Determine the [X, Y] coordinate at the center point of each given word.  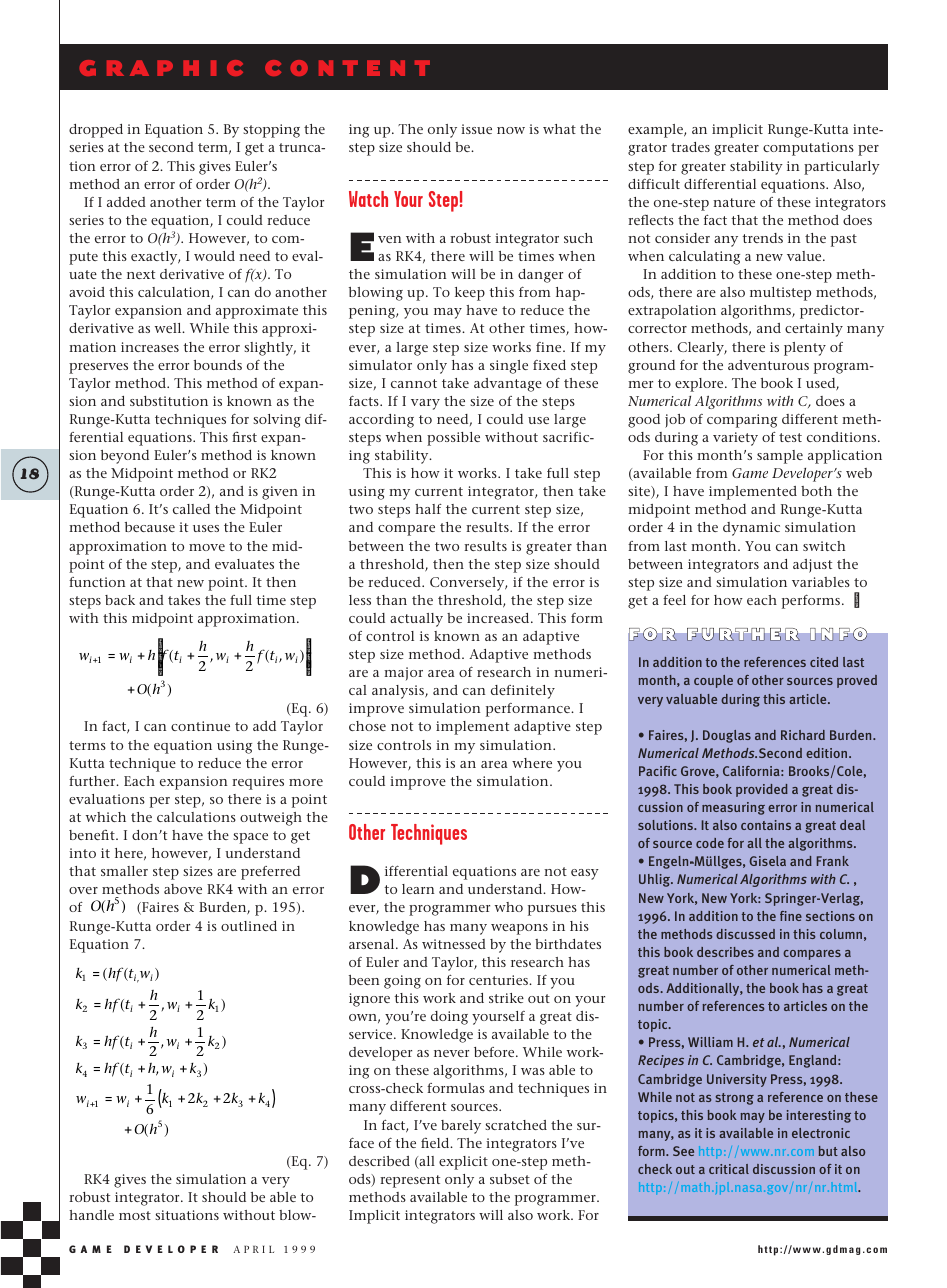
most [135, 1215]
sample [780, 457]
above [183, 889]
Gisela [767, 861]
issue [476, 129]
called [191, 509]
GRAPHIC [161, 68]
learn [418, 889]
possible [453, 439]
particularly [842, 168]
